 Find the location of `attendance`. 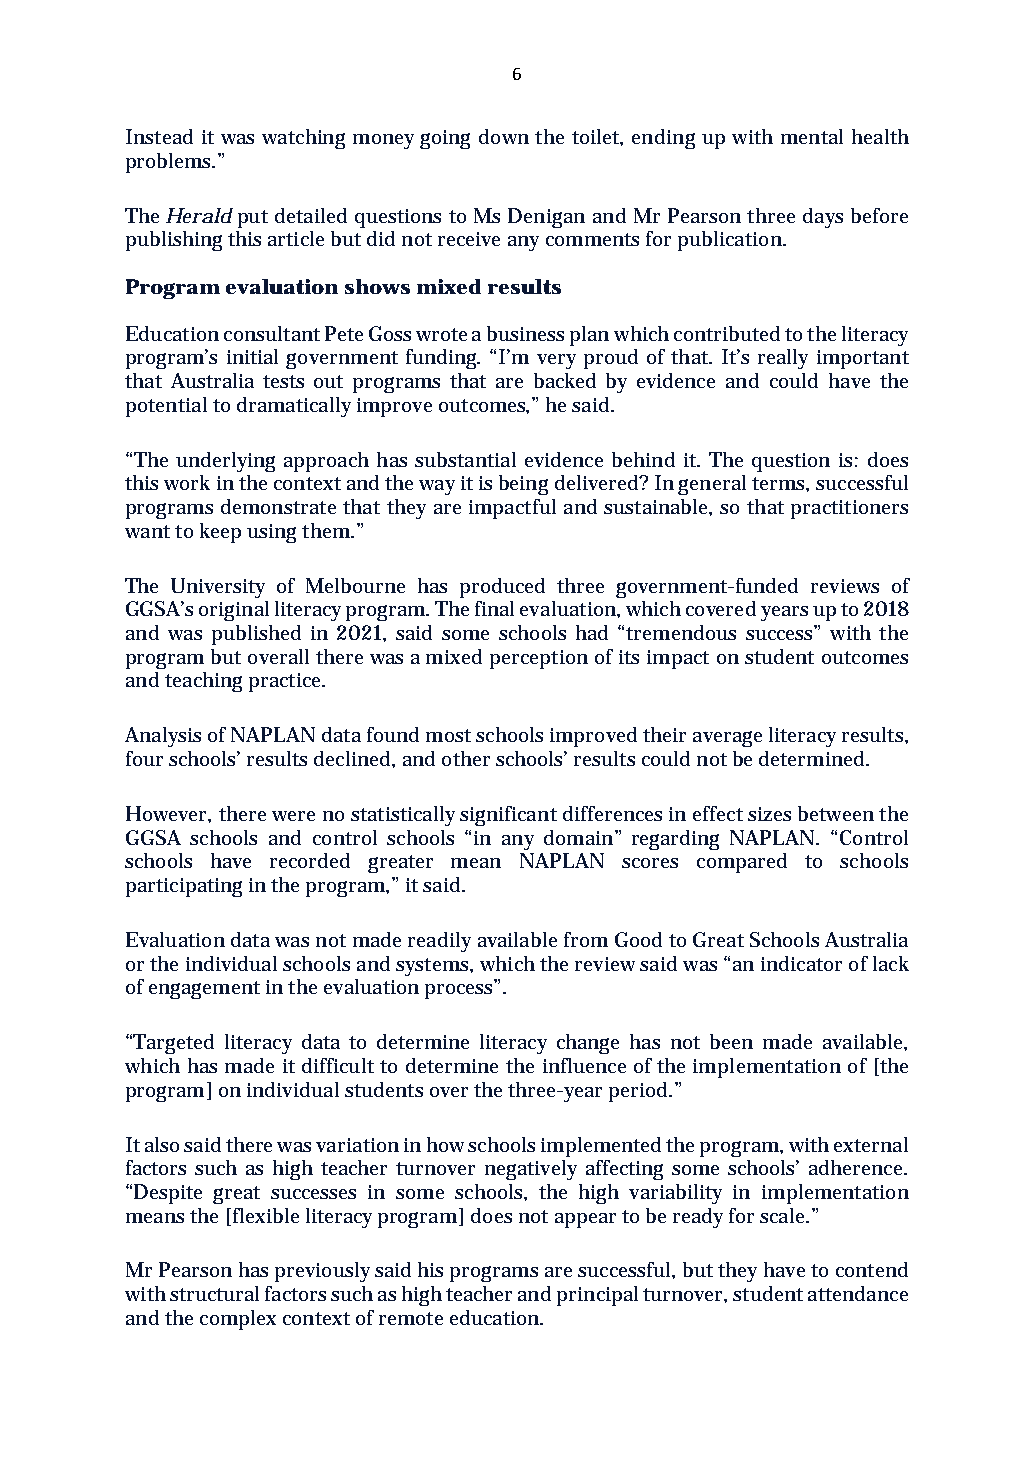

attendance is located at coordinates (858, 1293).
